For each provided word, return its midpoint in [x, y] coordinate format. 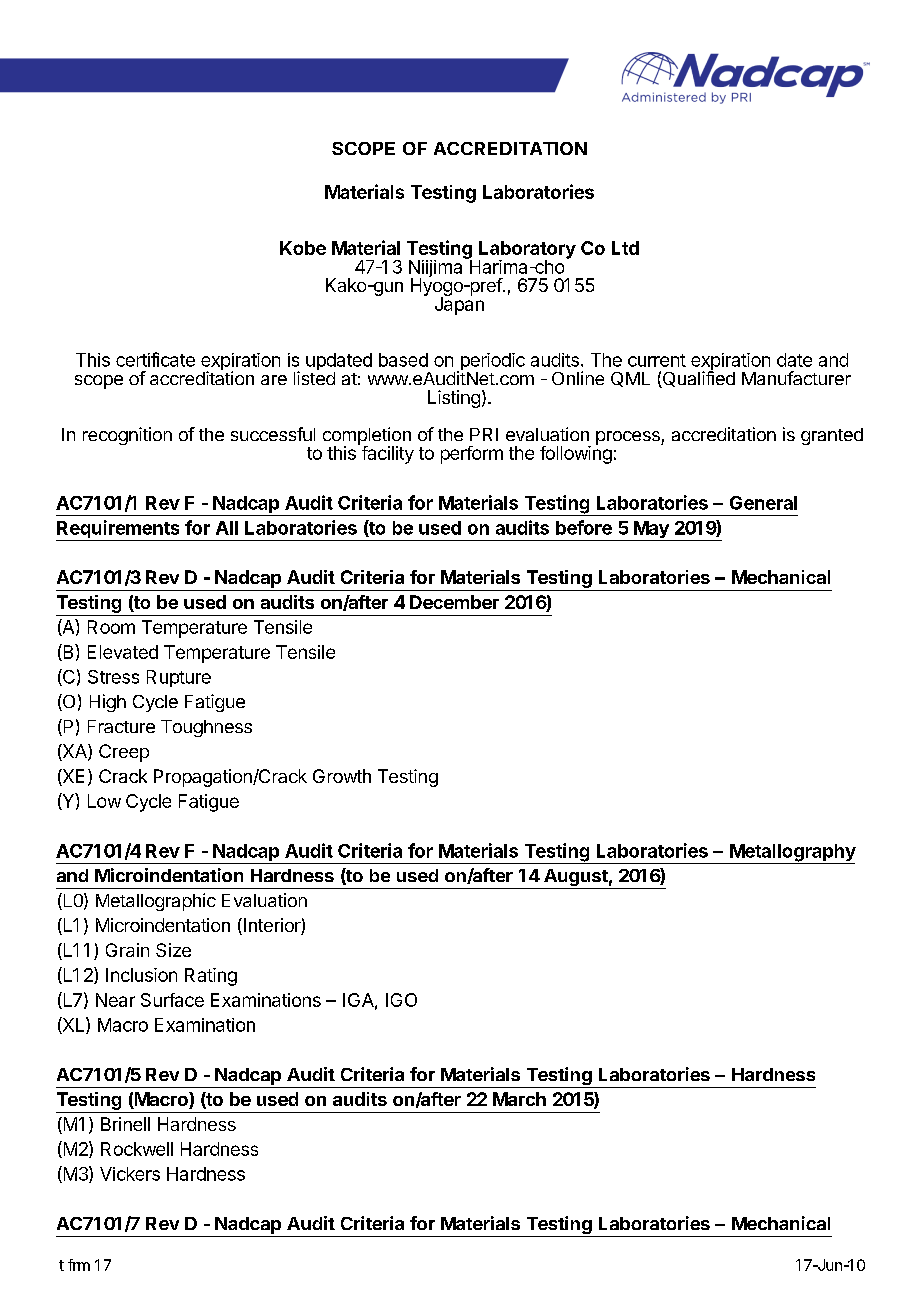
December [454, 602]
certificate [155, 359]
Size [173, 950]
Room [111, 627]
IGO [401, 1000]
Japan [459, 305]
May [651, 531]
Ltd [625, 248]
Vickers [130, 1174]
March [519, 1099]
